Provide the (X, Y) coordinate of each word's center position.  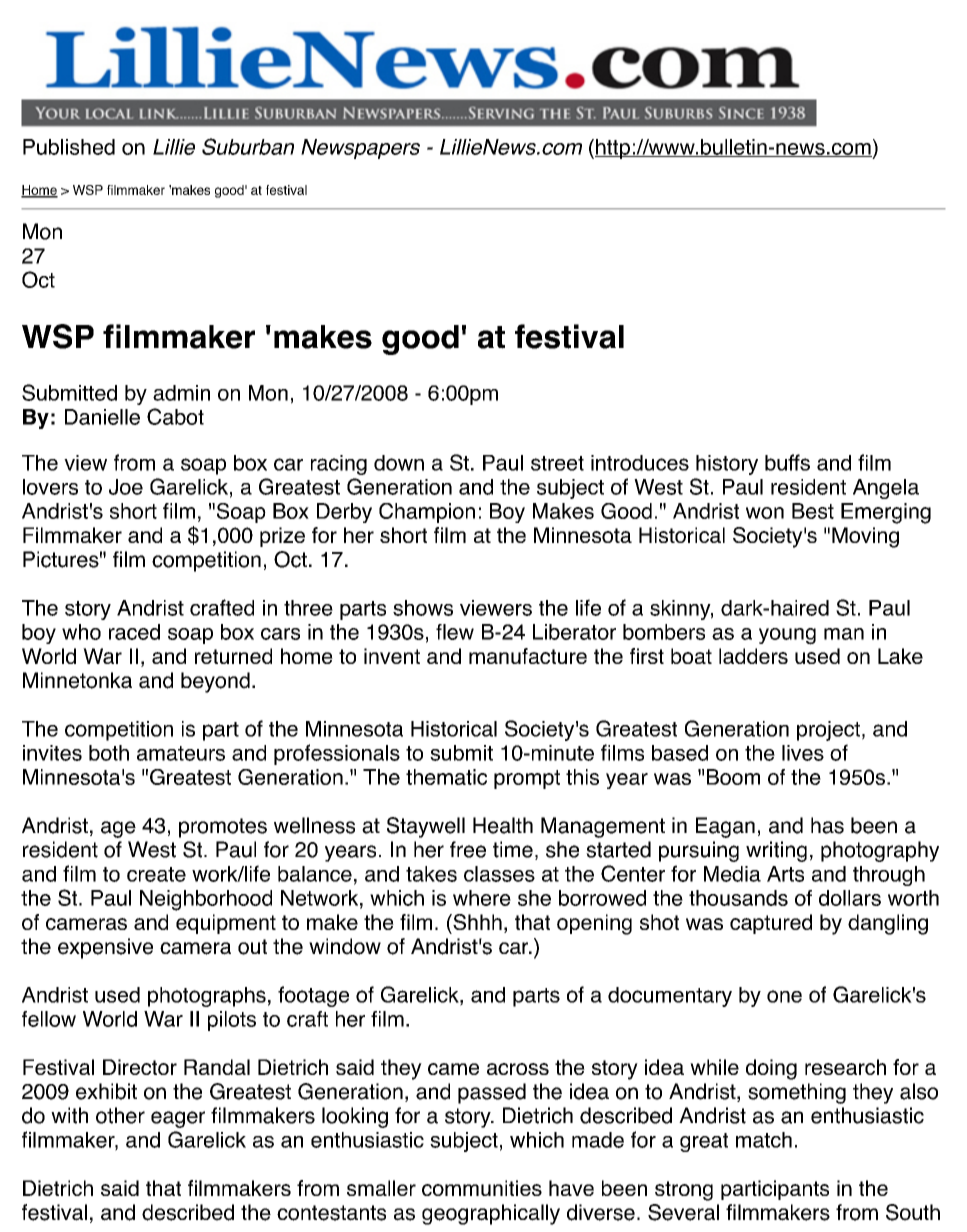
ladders (753, 656)
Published (69, 147)
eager (178, 1119)
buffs (787, 462)
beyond (215, 682)
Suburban (248, 146)
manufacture (528, 656)
